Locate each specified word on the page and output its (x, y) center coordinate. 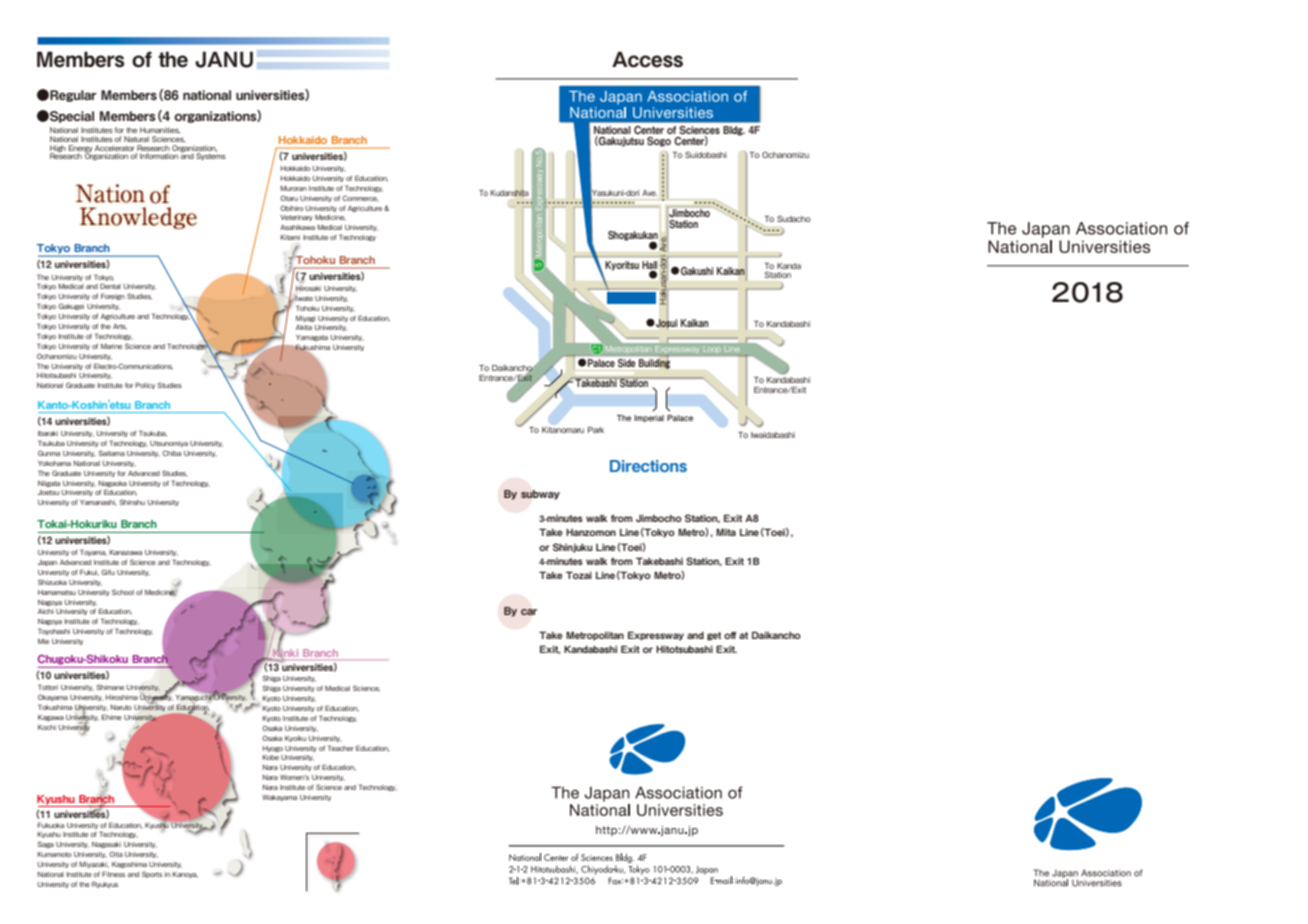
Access (647, 59)
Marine (111, 346)
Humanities (160, 130)
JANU (224, 59)
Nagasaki (106, 845)
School (123, 592)
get (714, 636)
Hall (650, 265)
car (529, 612)
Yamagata (312, 338)
